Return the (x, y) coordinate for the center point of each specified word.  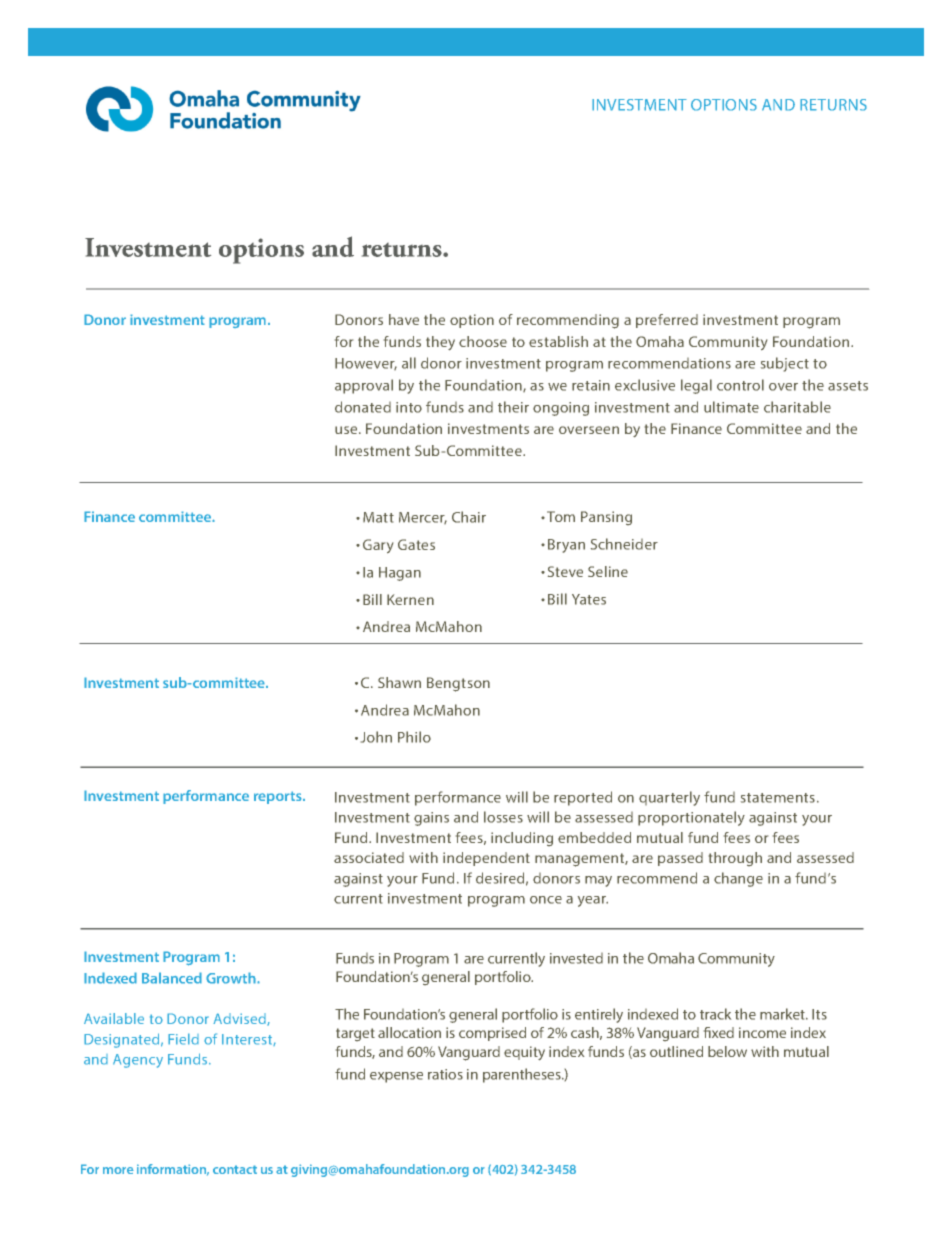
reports (279, 797)
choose (483, 341)
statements (778, 798)
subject (785, 364)
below (727, 1051)
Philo (414, 737)
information (173, 1170)
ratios (445, 1074)
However (366, 364)
